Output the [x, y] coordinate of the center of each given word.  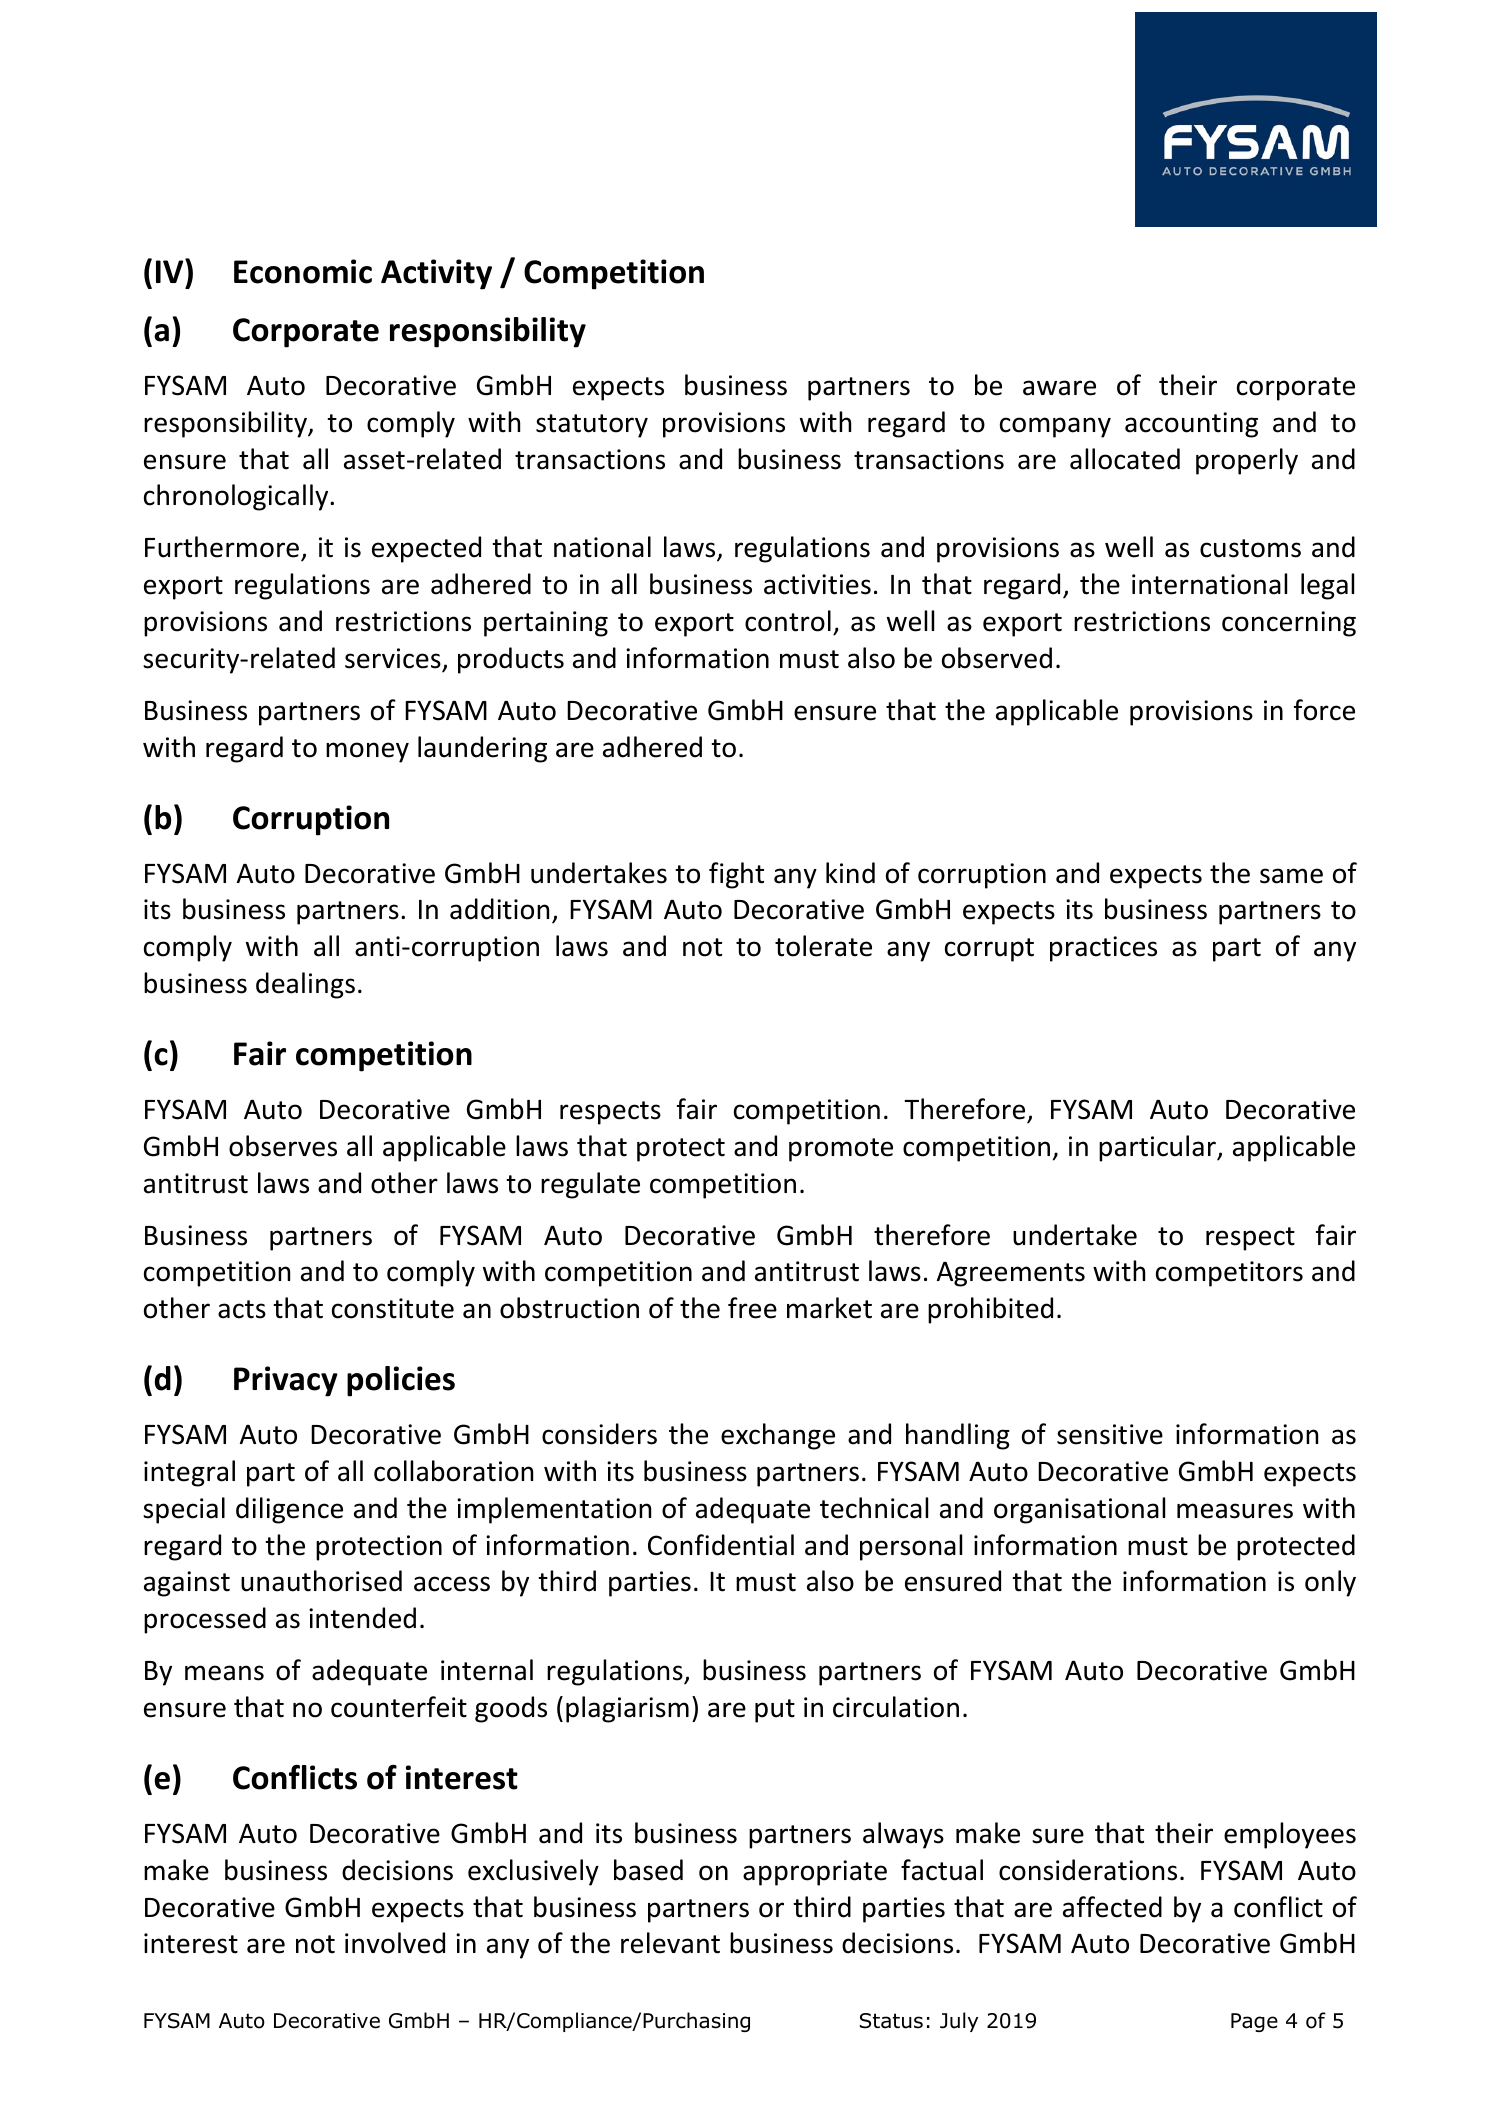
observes [283, 1146]
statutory [592, 426]
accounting [1191, 425]
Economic [303, 271]
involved [395, 1943]
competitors [1229, 1274]
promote [841, 1150]
